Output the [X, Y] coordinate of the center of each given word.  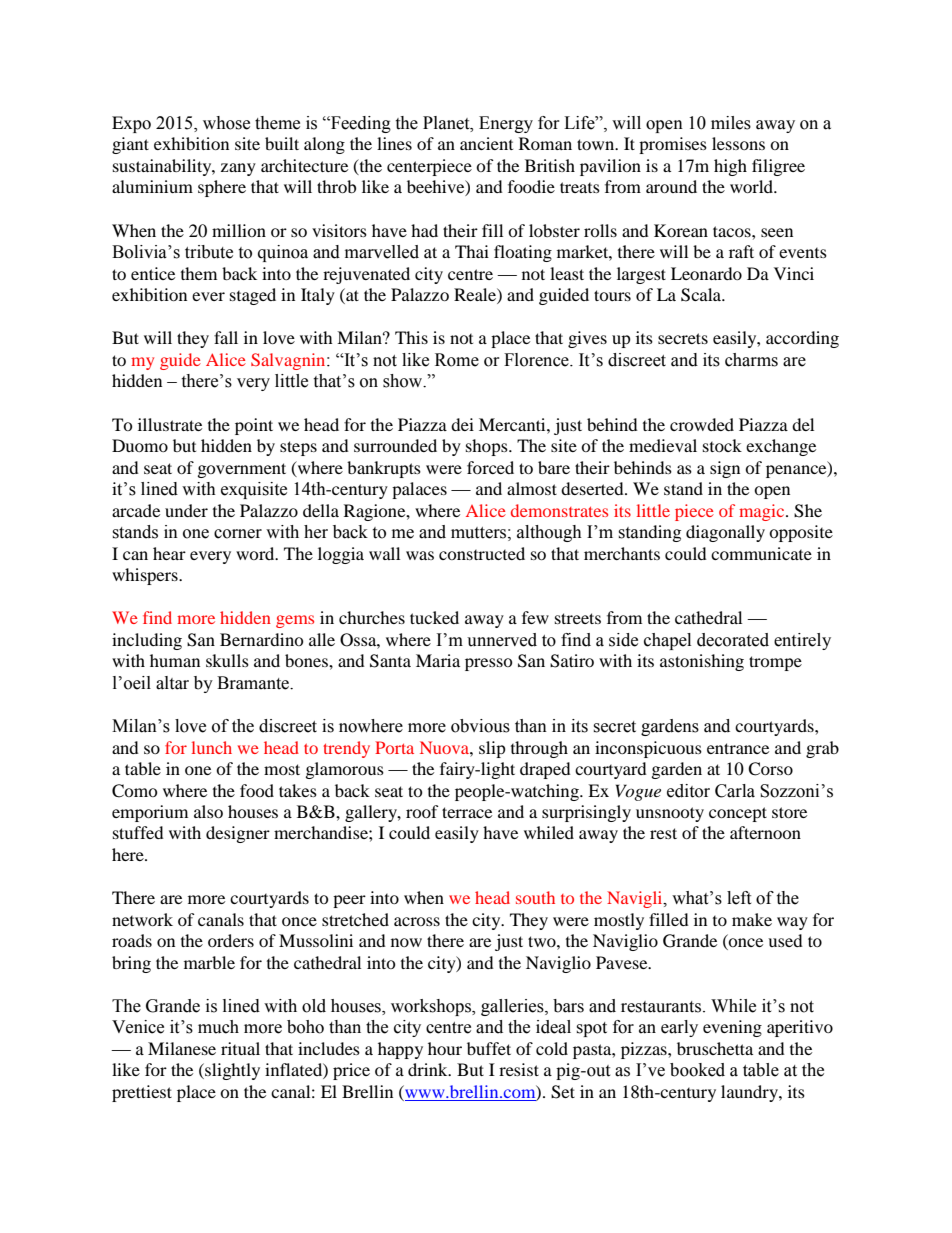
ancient [486, 143]
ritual [240, 1048]
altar [172, 683]
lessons [738, 143]
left [739, 898]
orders [231, 940]
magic [763, 512]
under [186, 510]
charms [751, 360]
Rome [457, 360]
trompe [775, 663]
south [535, 897]
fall [226, 337]
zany [238, 169]
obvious [480, 726]
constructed [482, 553]
